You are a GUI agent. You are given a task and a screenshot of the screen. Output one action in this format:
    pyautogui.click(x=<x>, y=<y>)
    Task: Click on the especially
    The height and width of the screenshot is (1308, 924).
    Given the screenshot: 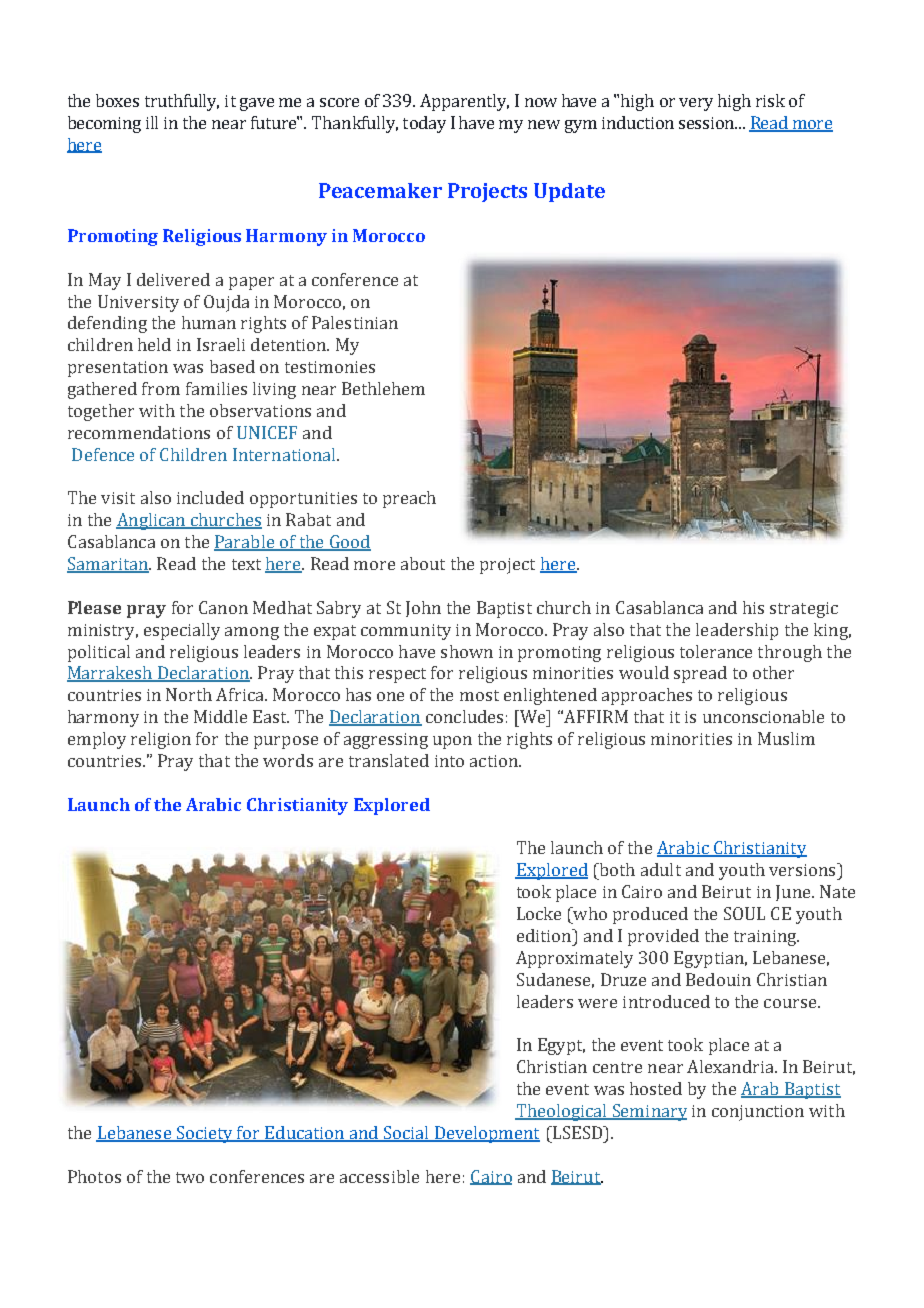 What is the action you would take?
    pyautogui.click(x=182, y=631)
